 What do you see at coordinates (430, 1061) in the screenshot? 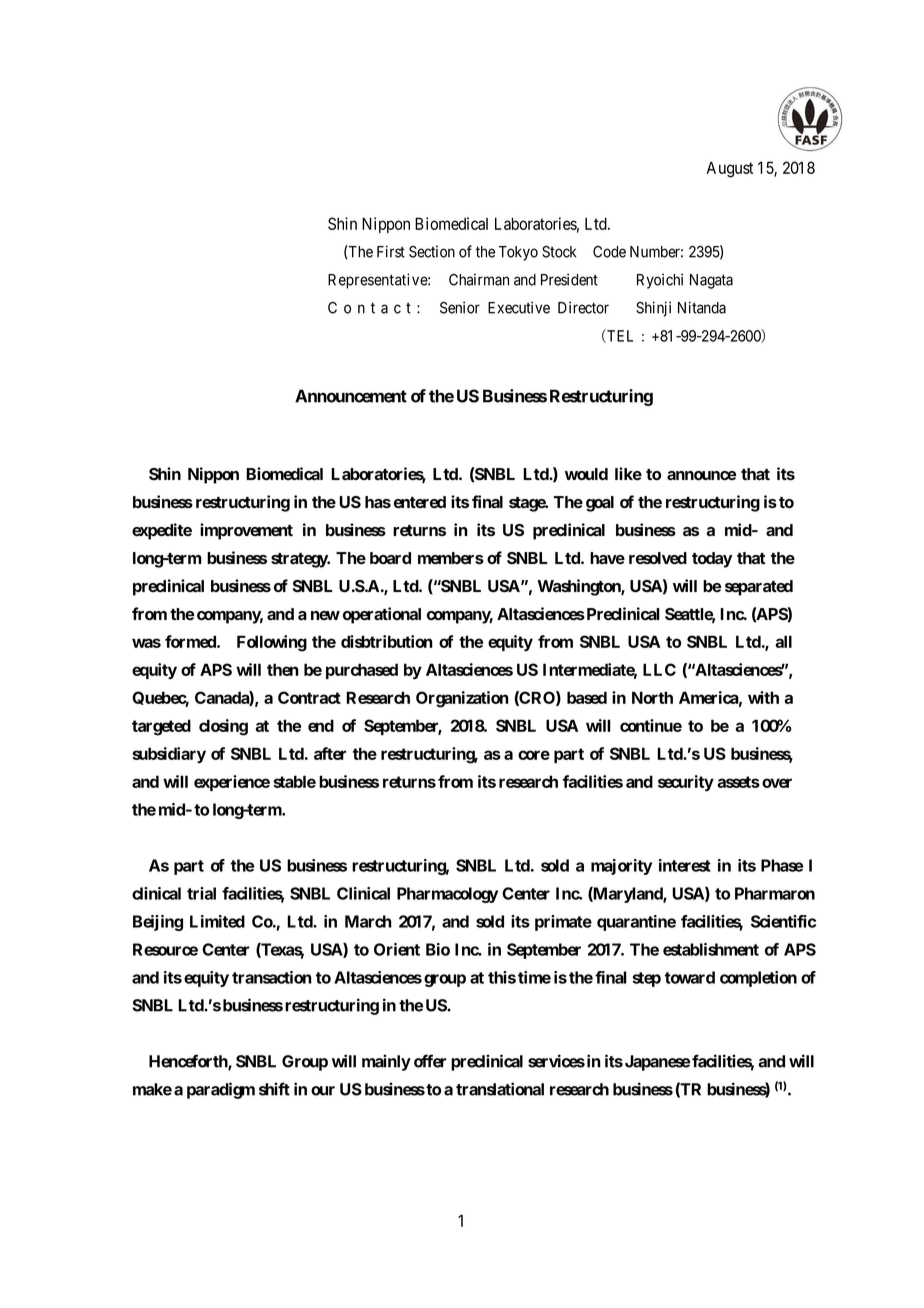
I see `offer` at bounding box center [430, 1061].
